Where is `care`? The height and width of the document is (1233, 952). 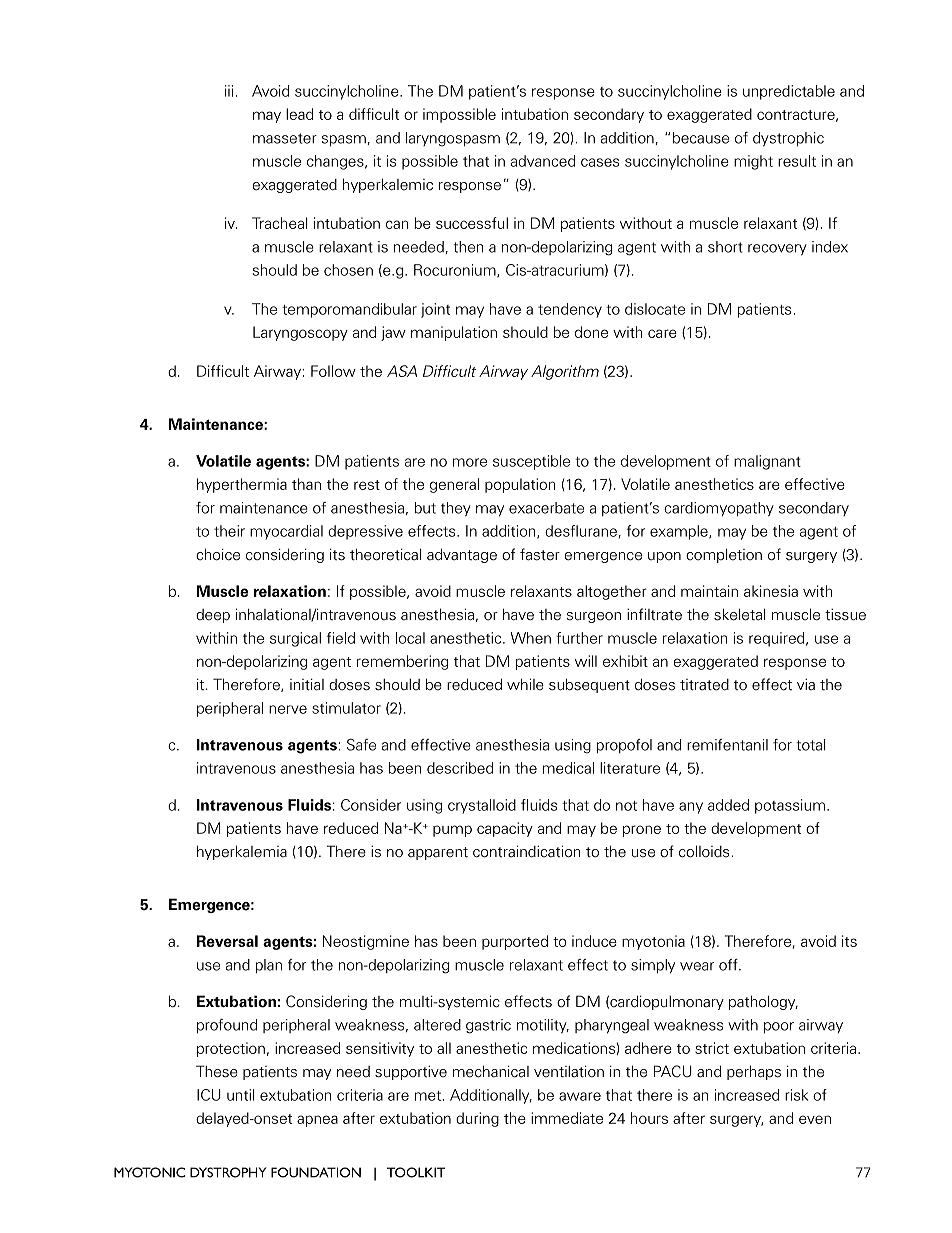
care is located at coordinates (662, 333).
